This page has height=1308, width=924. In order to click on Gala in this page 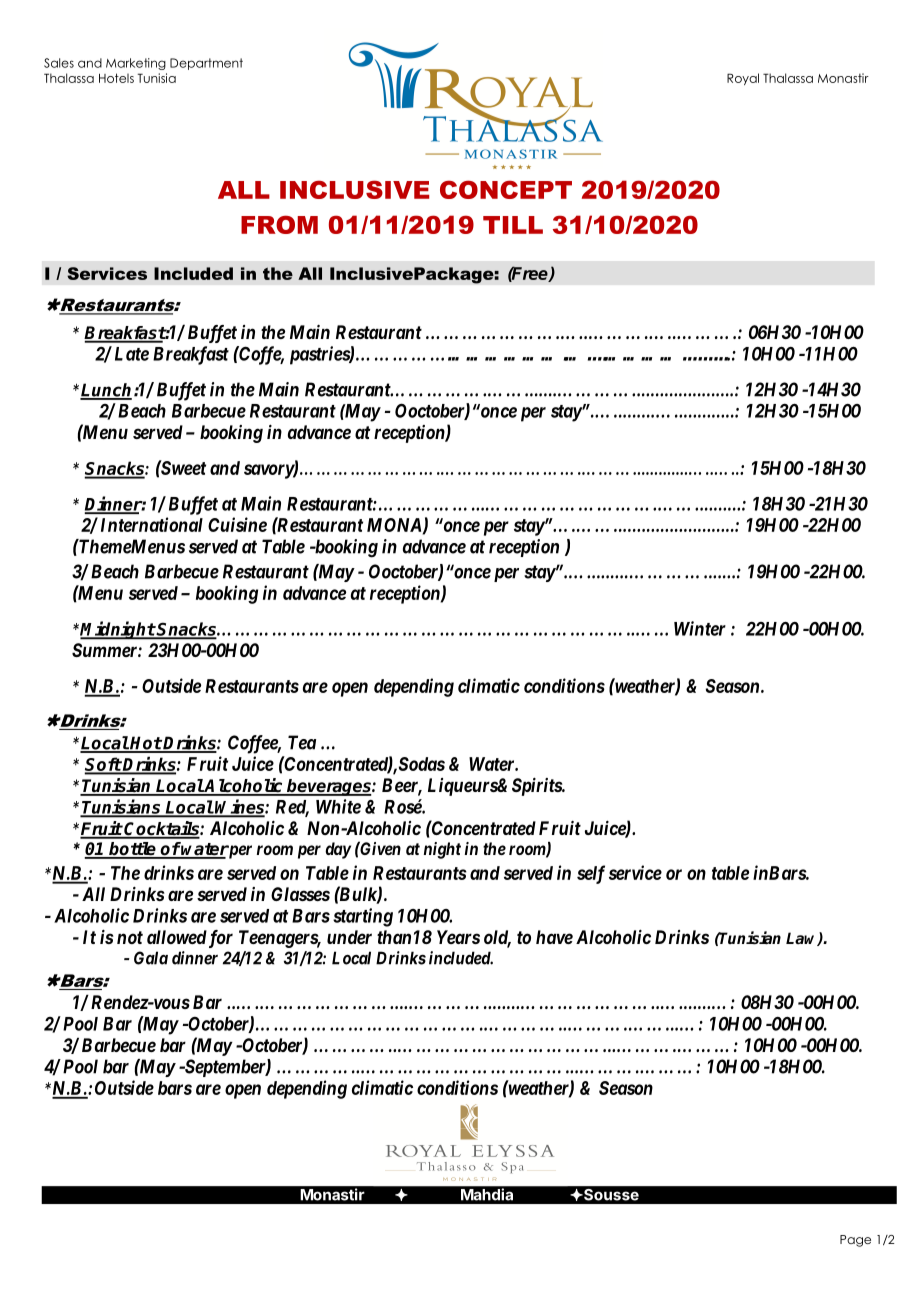, I will do `click(151, 958)`.
